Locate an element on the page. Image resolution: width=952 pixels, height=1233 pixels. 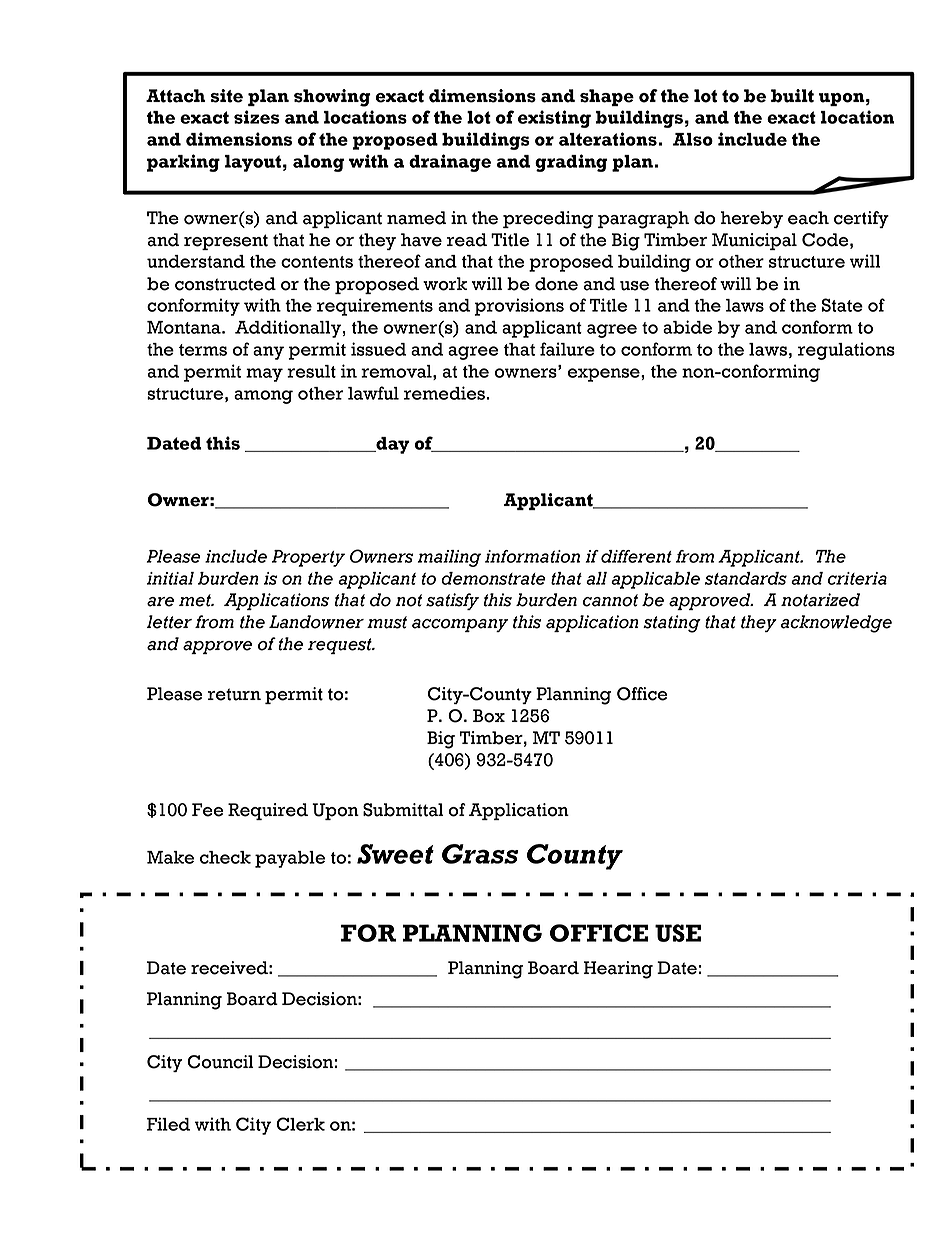
check is located at coordinates (225, 857).
